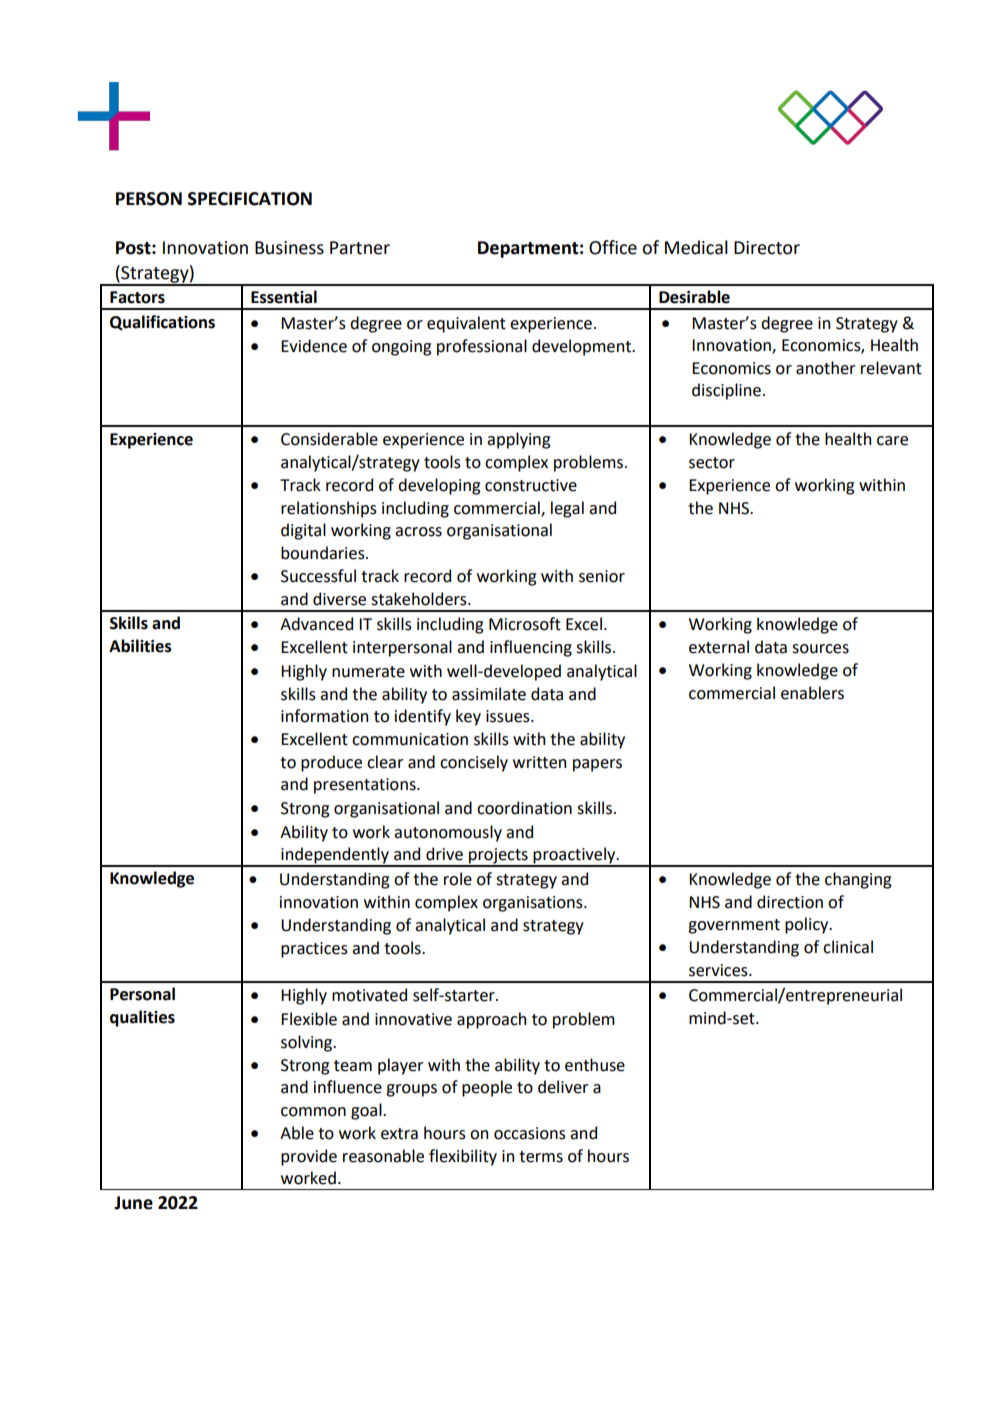 The width and height of the screenshot is (998, 1411). What do you see at coordinates (820, 649) in the screenshot?
I see `sources` at bounding box center [820, 649].
